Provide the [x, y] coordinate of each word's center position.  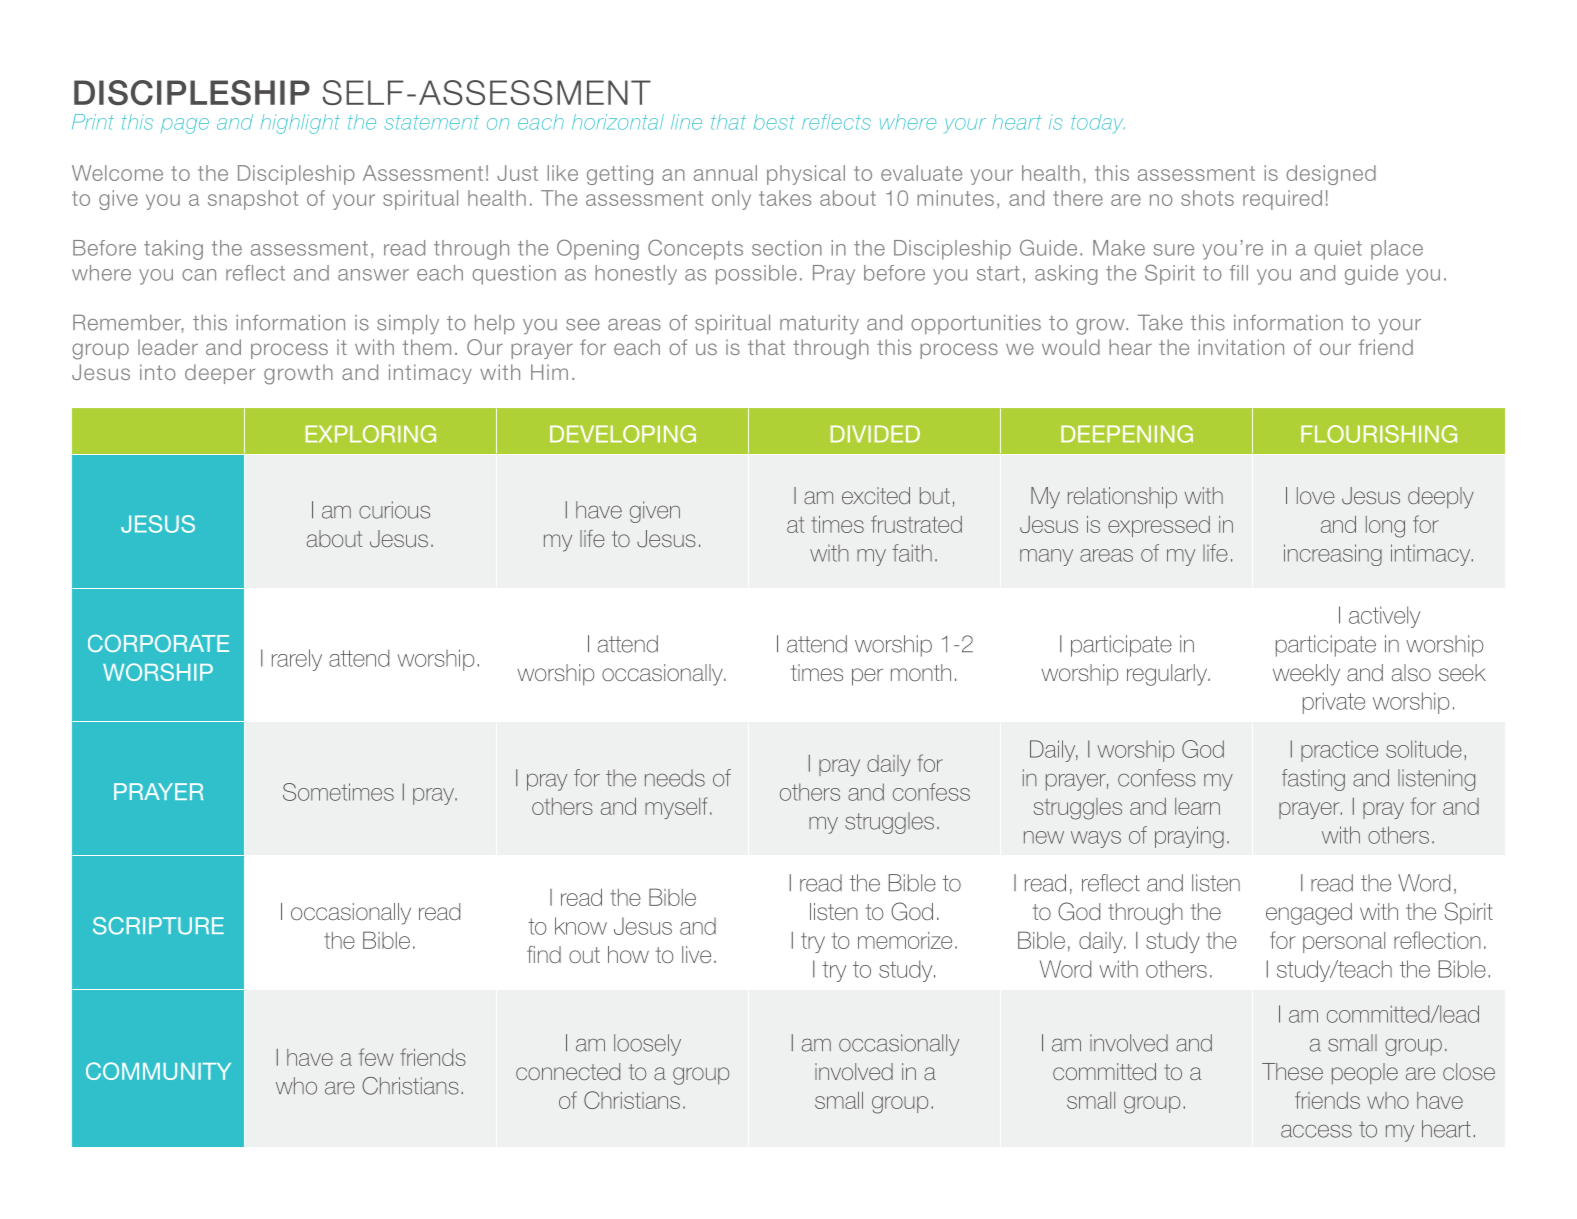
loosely [647, 1045]
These [1292, 1071]
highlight [300, 124]
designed [1331, 175]
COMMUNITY [158, 1071]
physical [806, 175]
